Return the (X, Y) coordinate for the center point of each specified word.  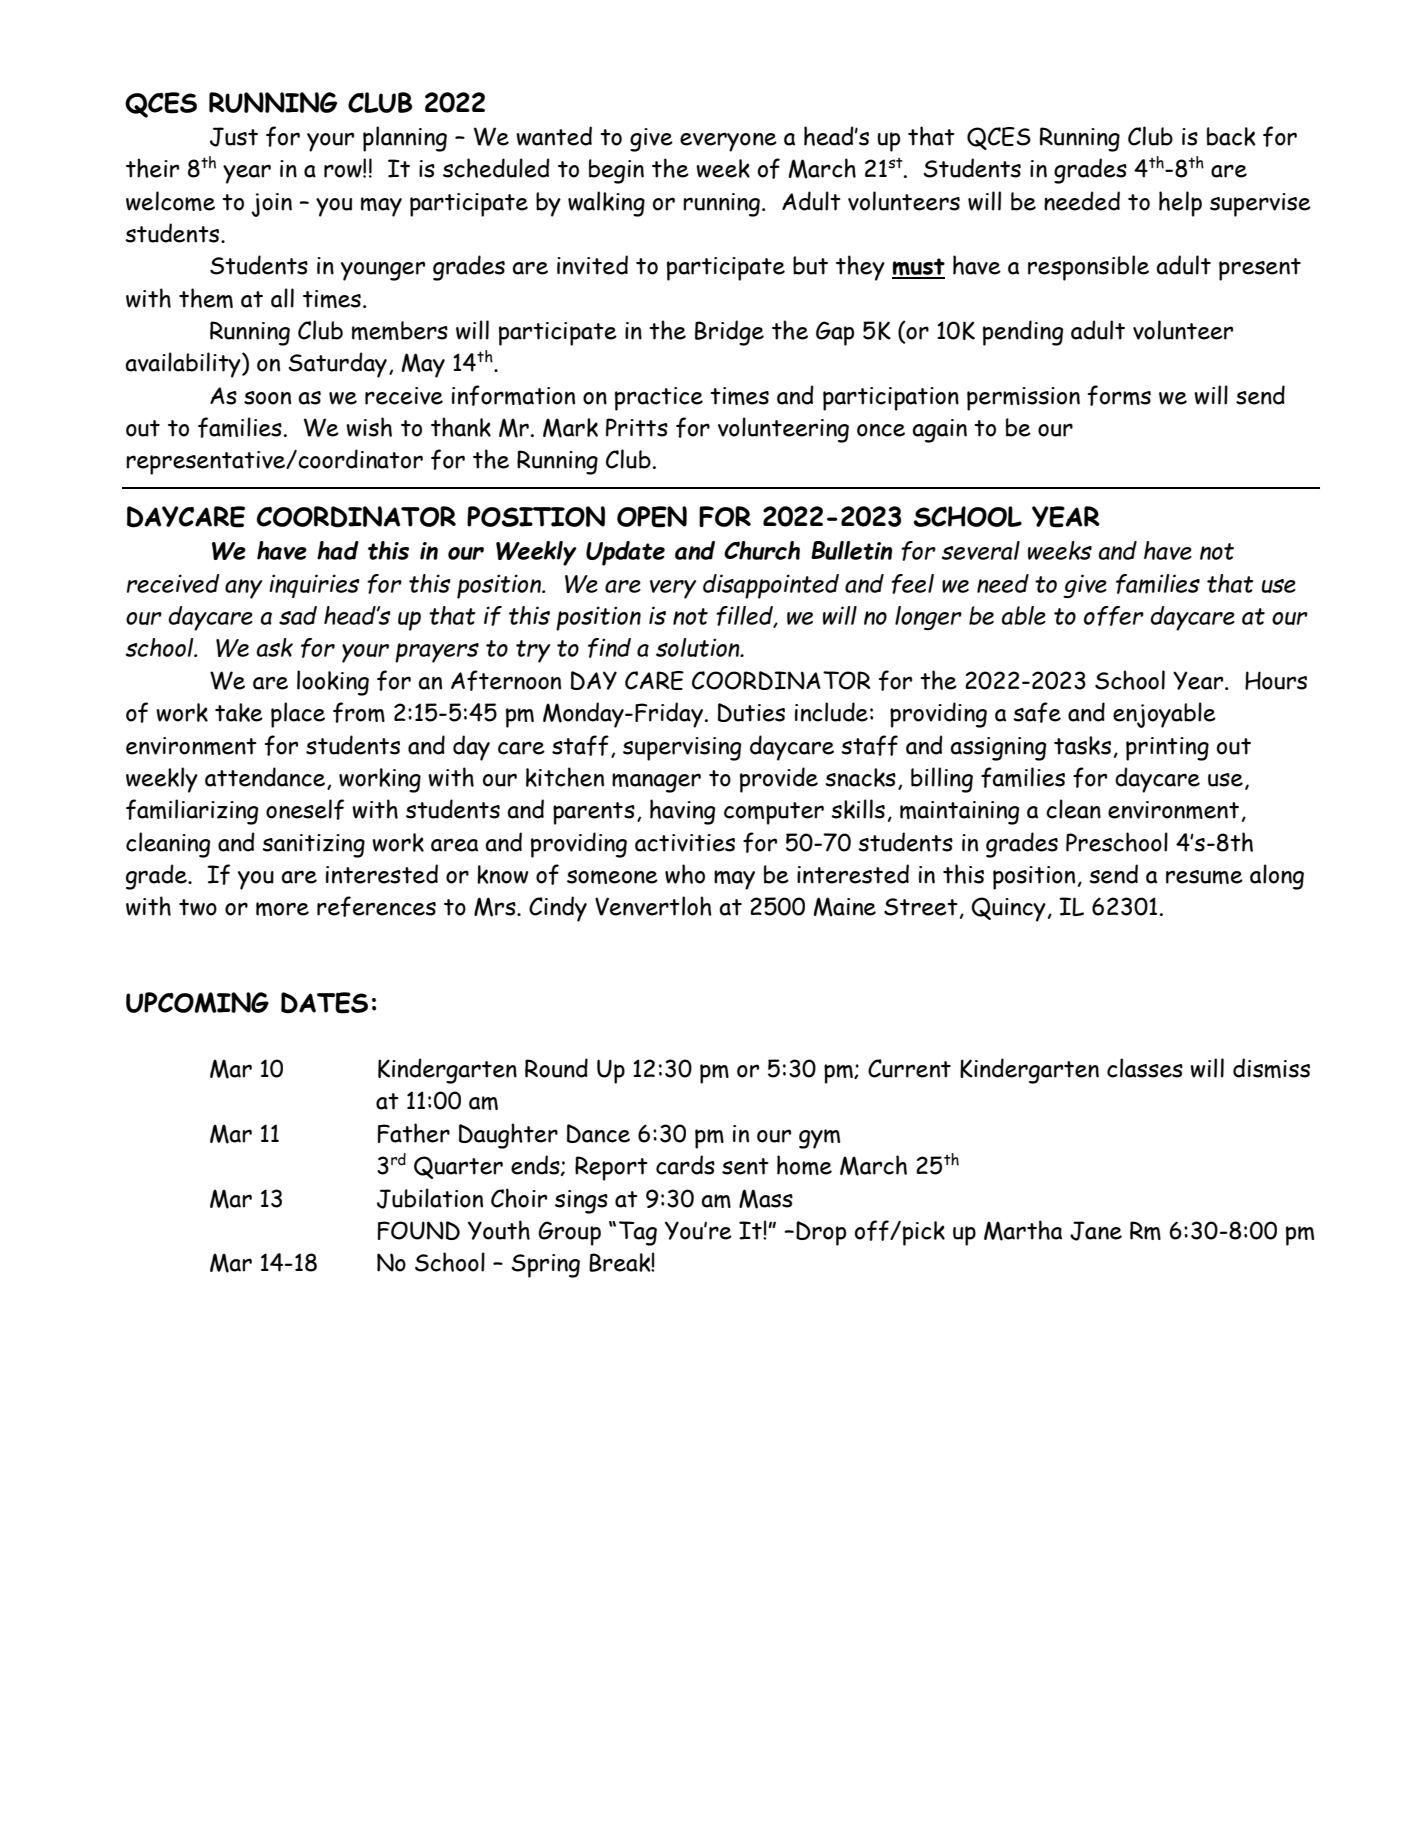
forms (1119, 395)
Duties (751, 712)
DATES (324, 1003)
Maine (845, 907)
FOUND (419, 1230)
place (298, 715)
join (271, 205)
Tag (638, 1233)
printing (1167, 749)
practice (659, 399)
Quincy (1008, 909)
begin (616, 171)
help (1180, 204)
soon (267, 398)
